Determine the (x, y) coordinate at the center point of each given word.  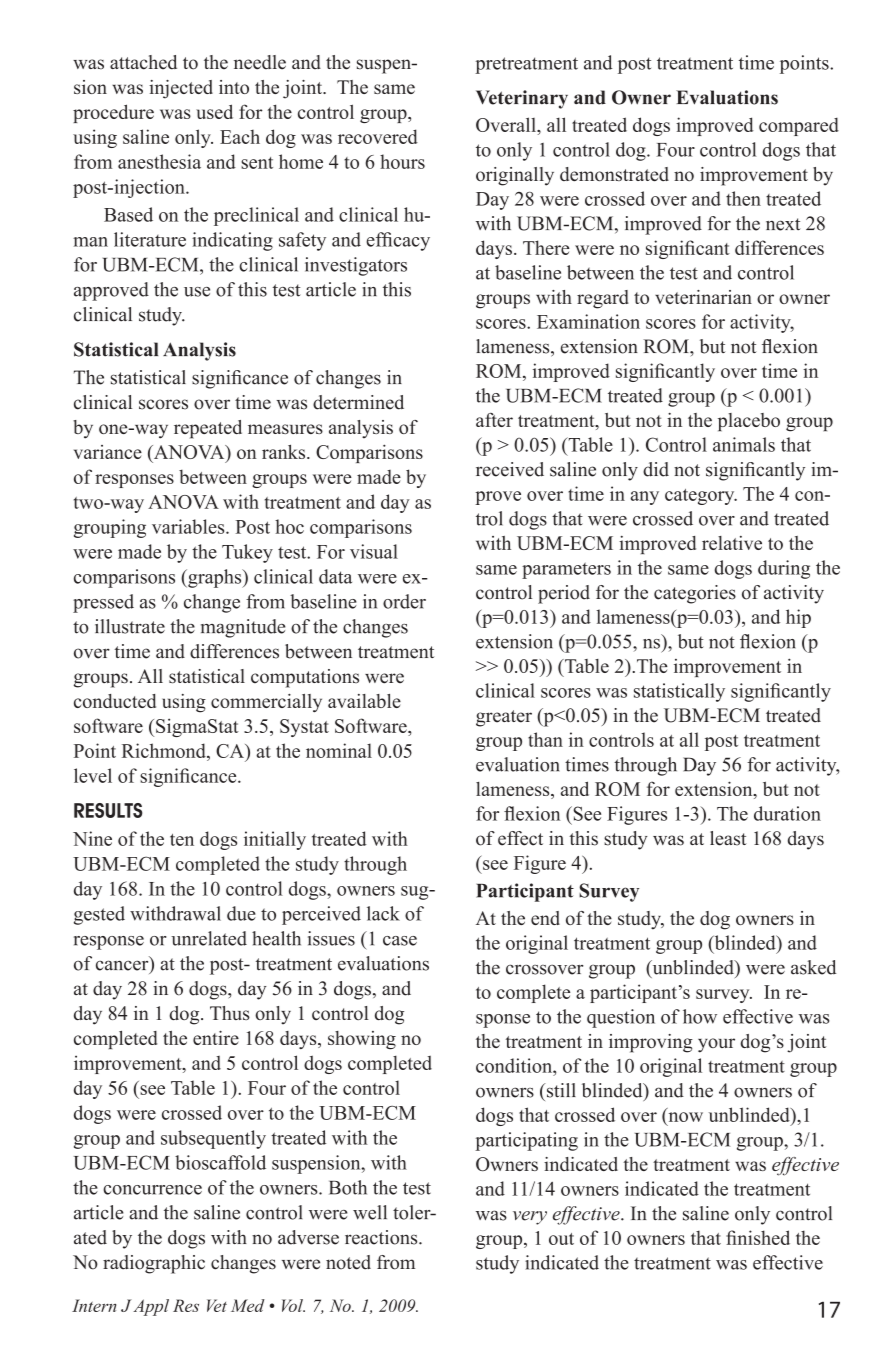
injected (181, 89)
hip (798, 618)
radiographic (154, 1264)
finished (758, 1237)
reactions (382, 1237)
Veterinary (522, 99)
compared (799, 127)
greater (504, 718)
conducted (115, 701)
